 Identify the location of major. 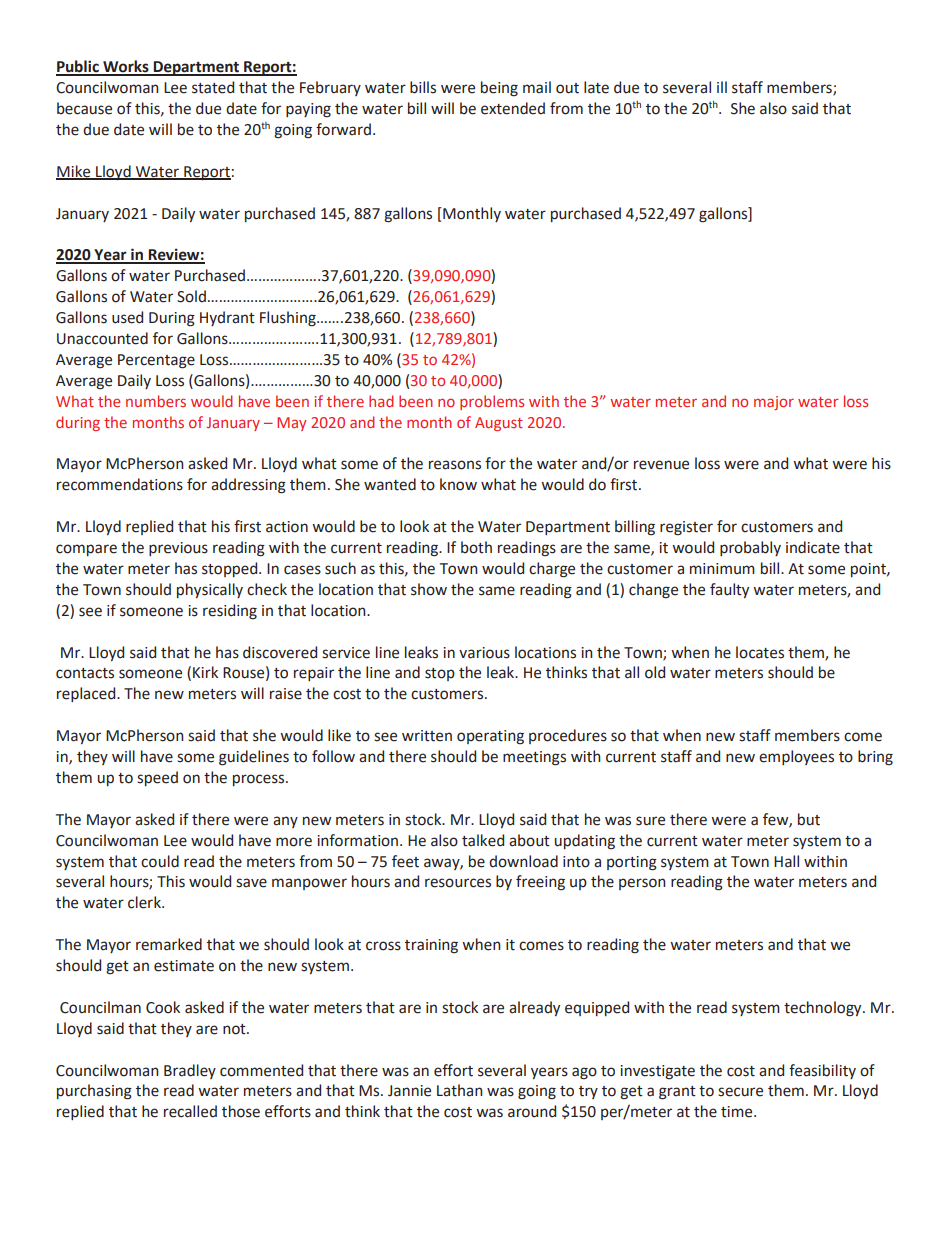
(774, 403).
